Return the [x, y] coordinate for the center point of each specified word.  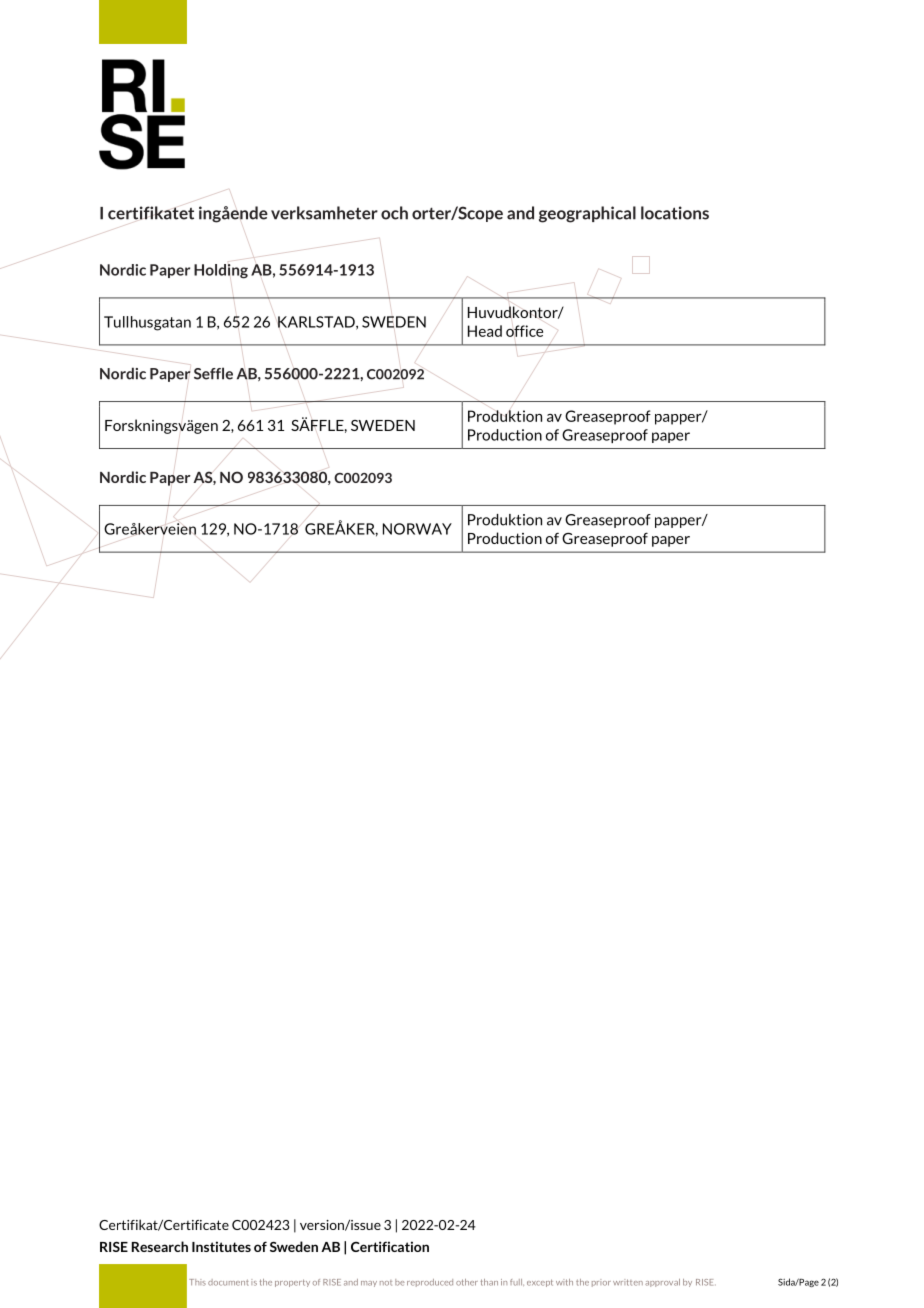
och [394, 213]
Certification [390, 1246]
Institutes [221, 1246]
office [524, 331]
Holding [221, 271]
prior [601, 1283]
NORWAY [417, 529]
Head [485, 331]
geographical [587, 214]
